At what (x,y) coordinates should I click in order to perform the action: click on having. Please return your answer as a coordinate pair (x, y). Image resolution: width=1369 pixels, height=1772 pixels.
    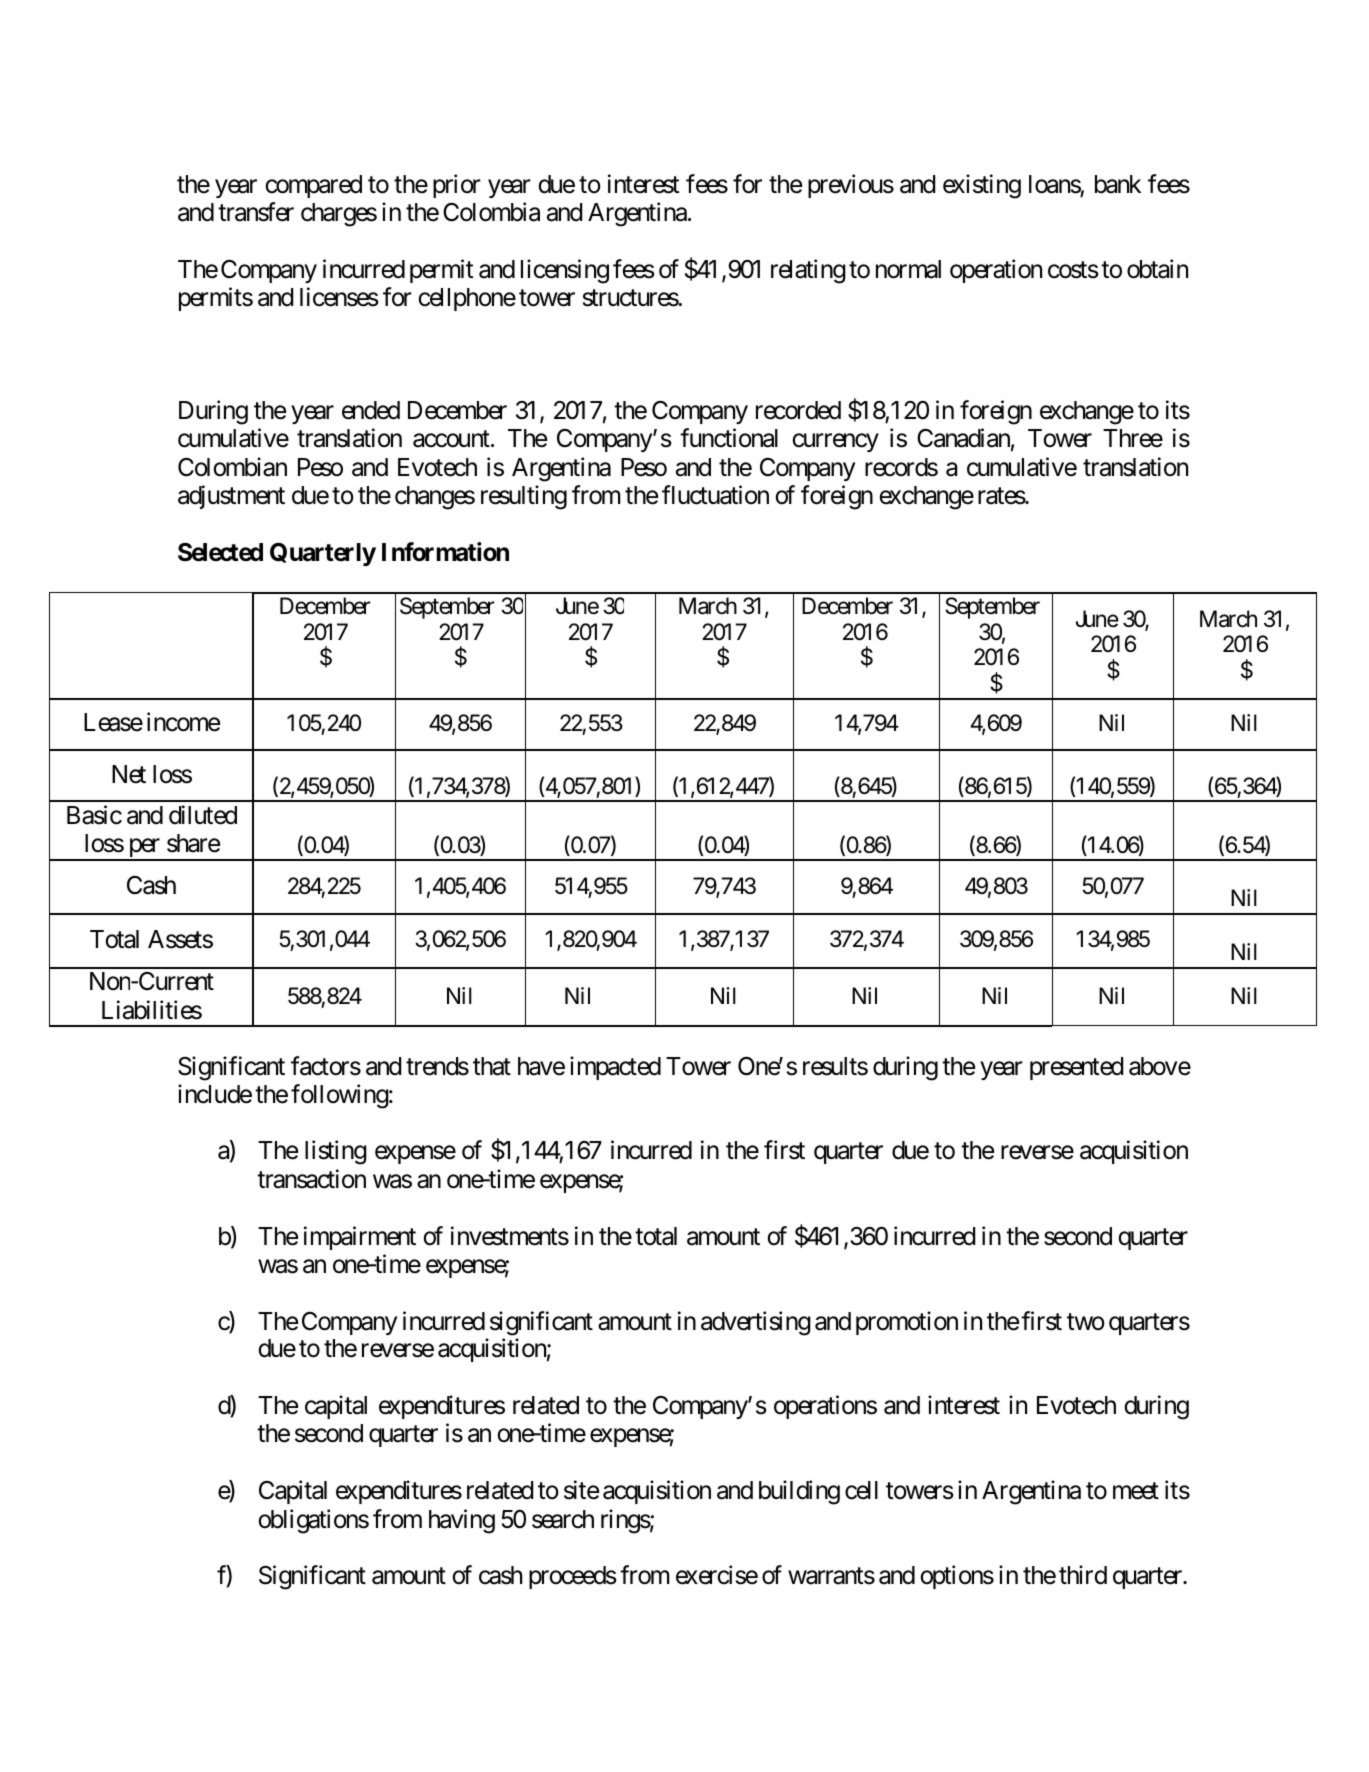
    Looking at the image, I should click on (462, 1521).
